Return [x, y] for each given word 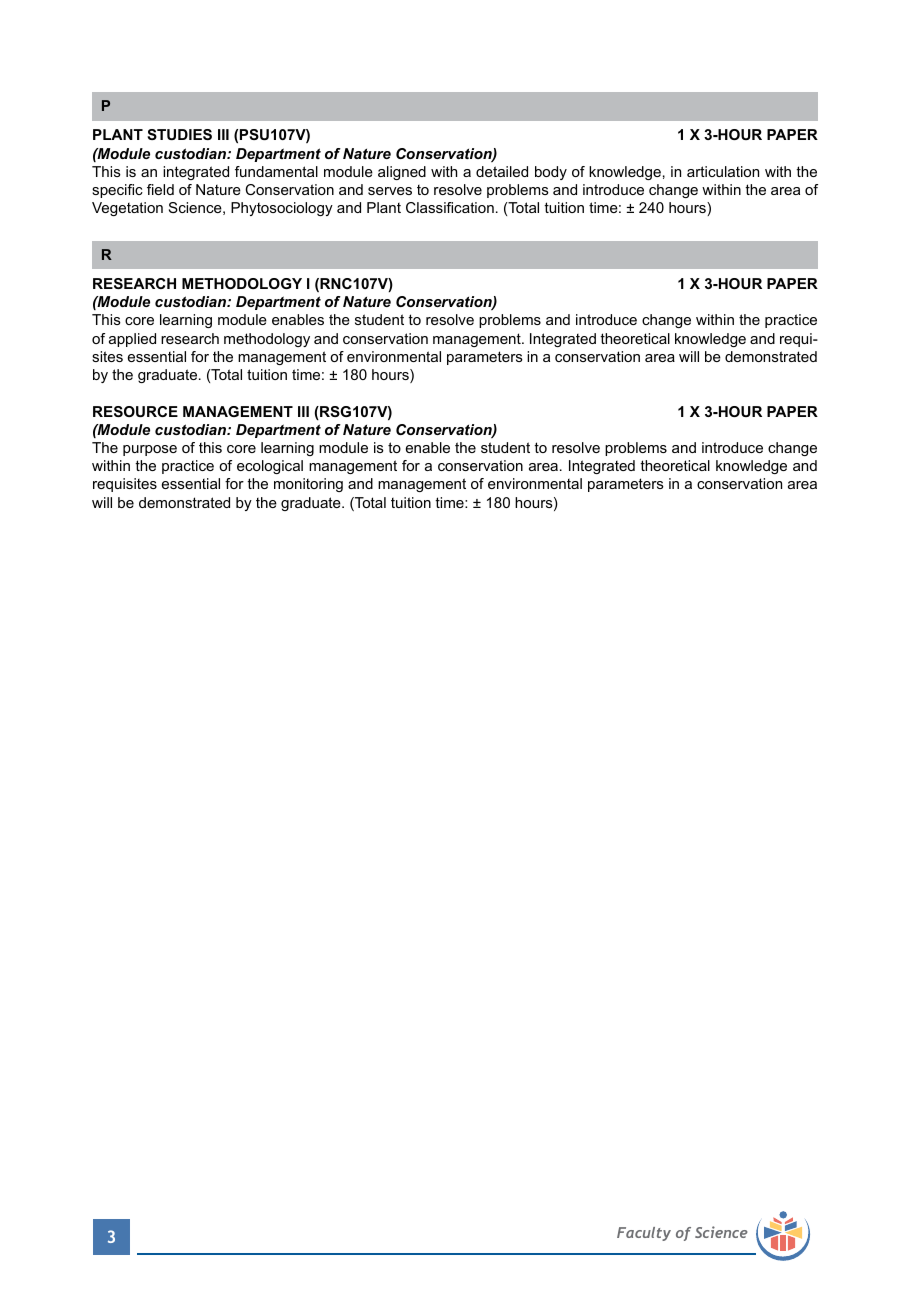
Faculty [644, 1234]
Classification [450, 207]
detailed [502, 171]
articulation [723, 171]
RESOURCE [135, 411]
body [551, 173]
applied [132, 340]
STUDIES [179, 134]
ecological [270, 467]
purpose [150, 450]
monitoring [308, 485]
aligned [402, 173]
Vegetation [127, 209]
